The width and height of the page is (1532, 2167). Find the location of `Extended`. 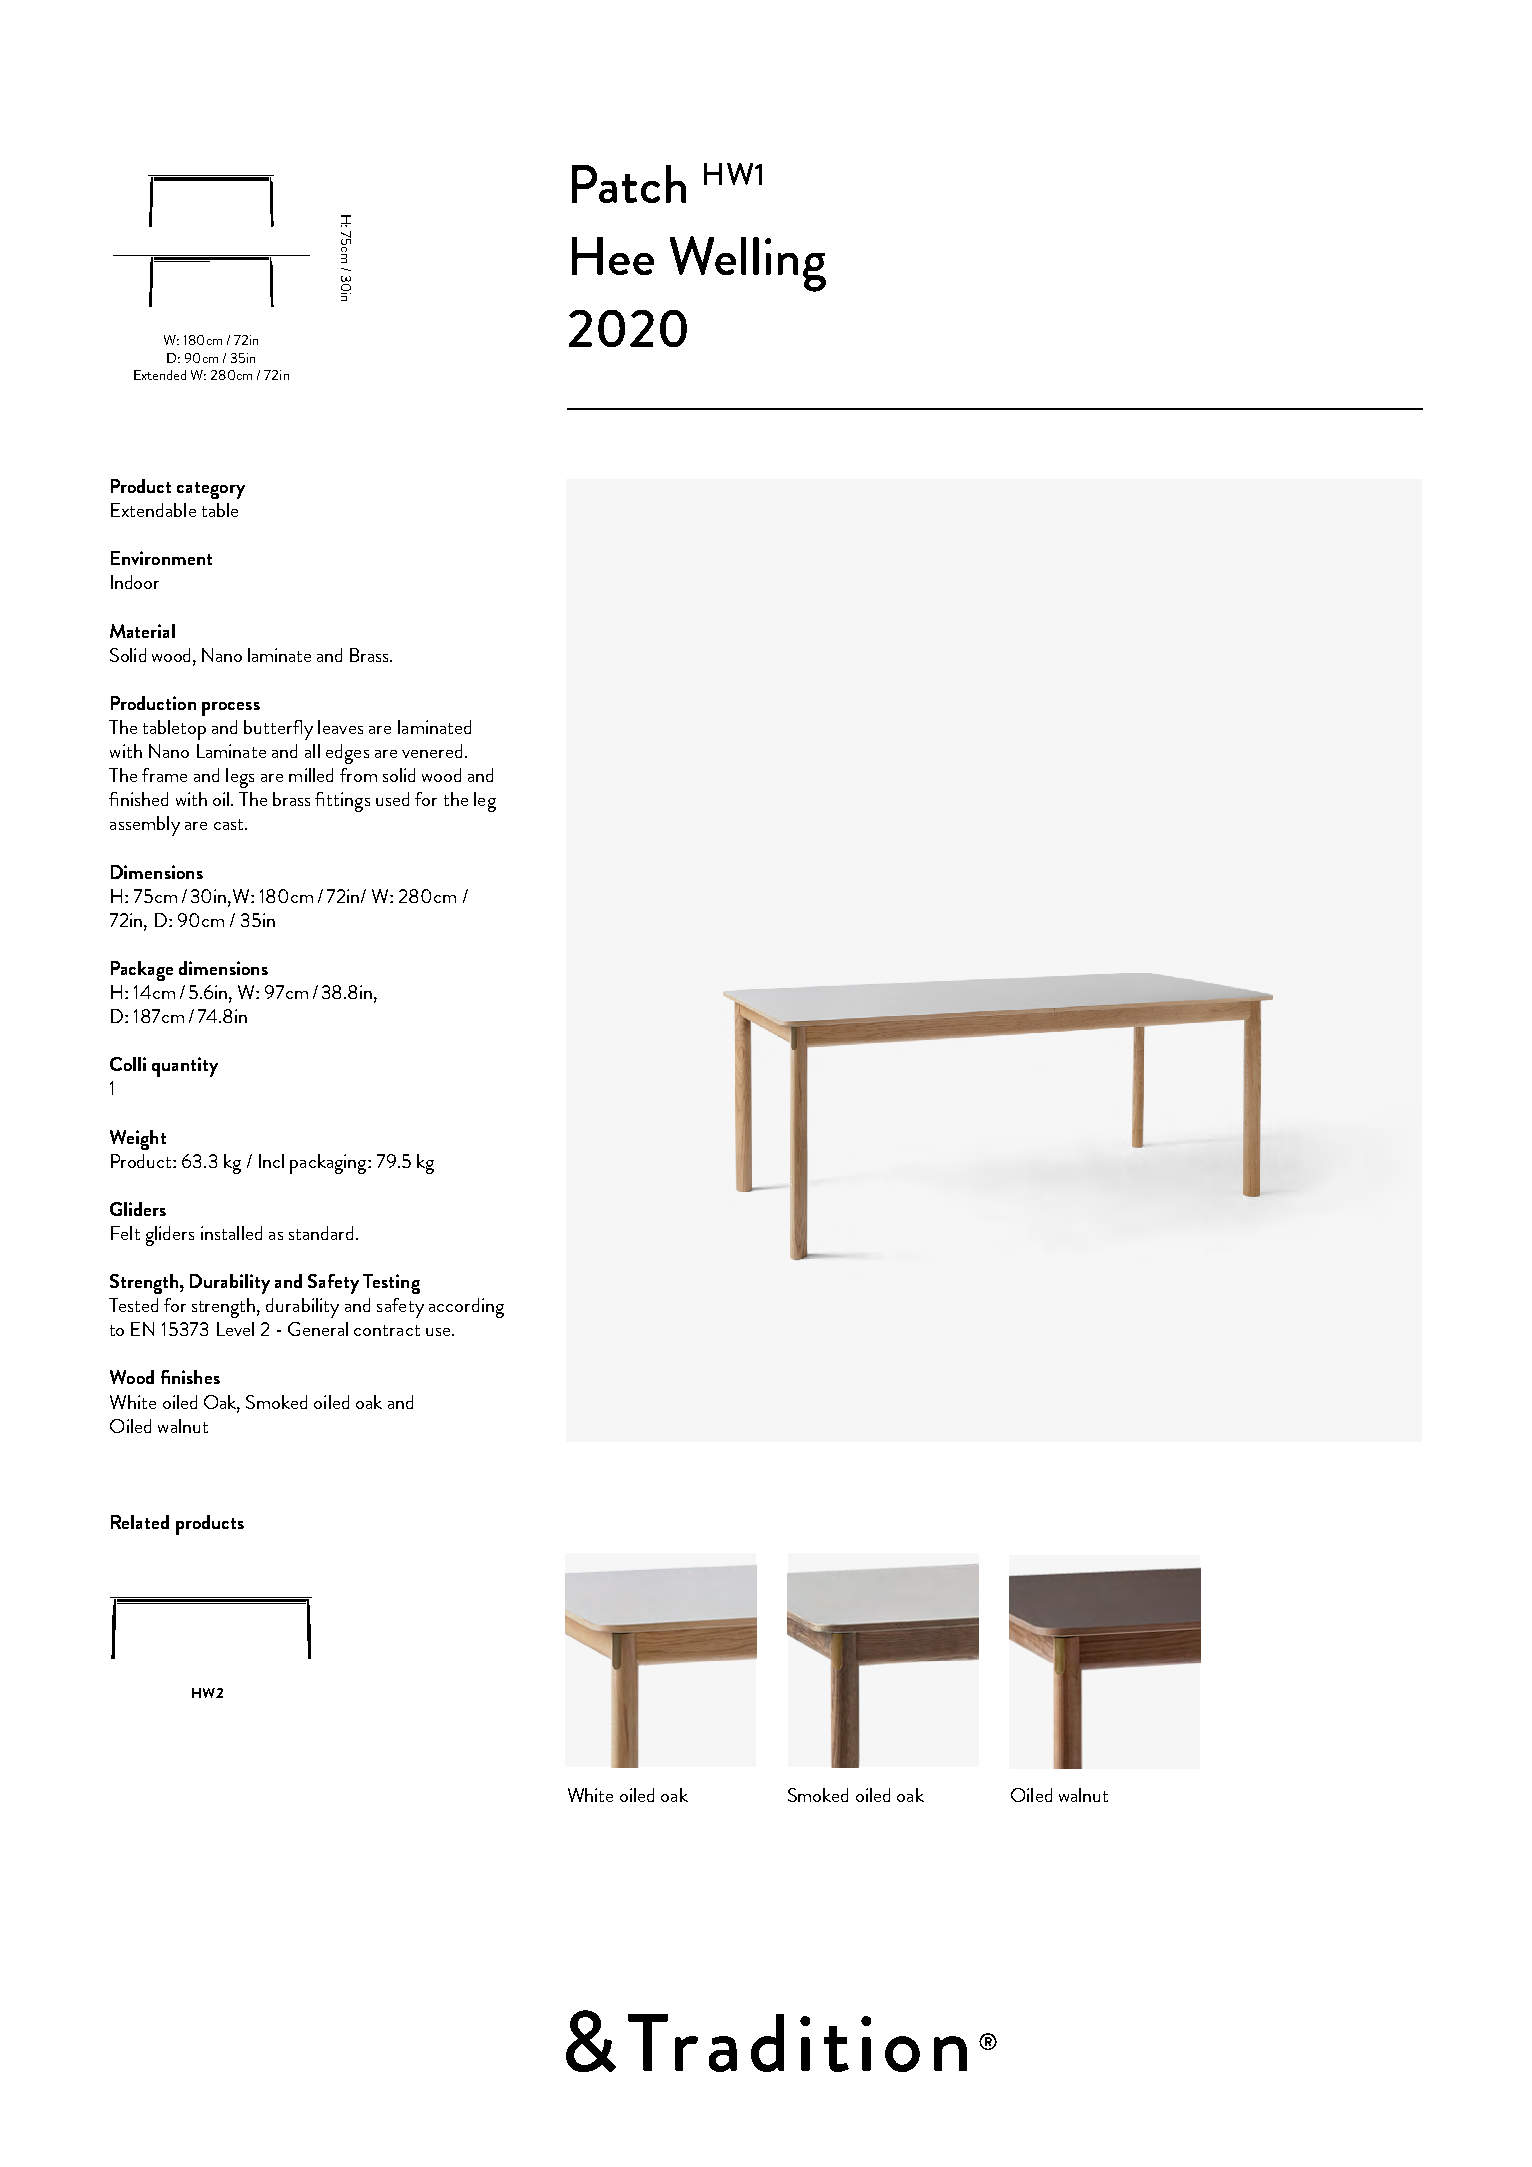

Extended is located at coordinates (160, 375).
